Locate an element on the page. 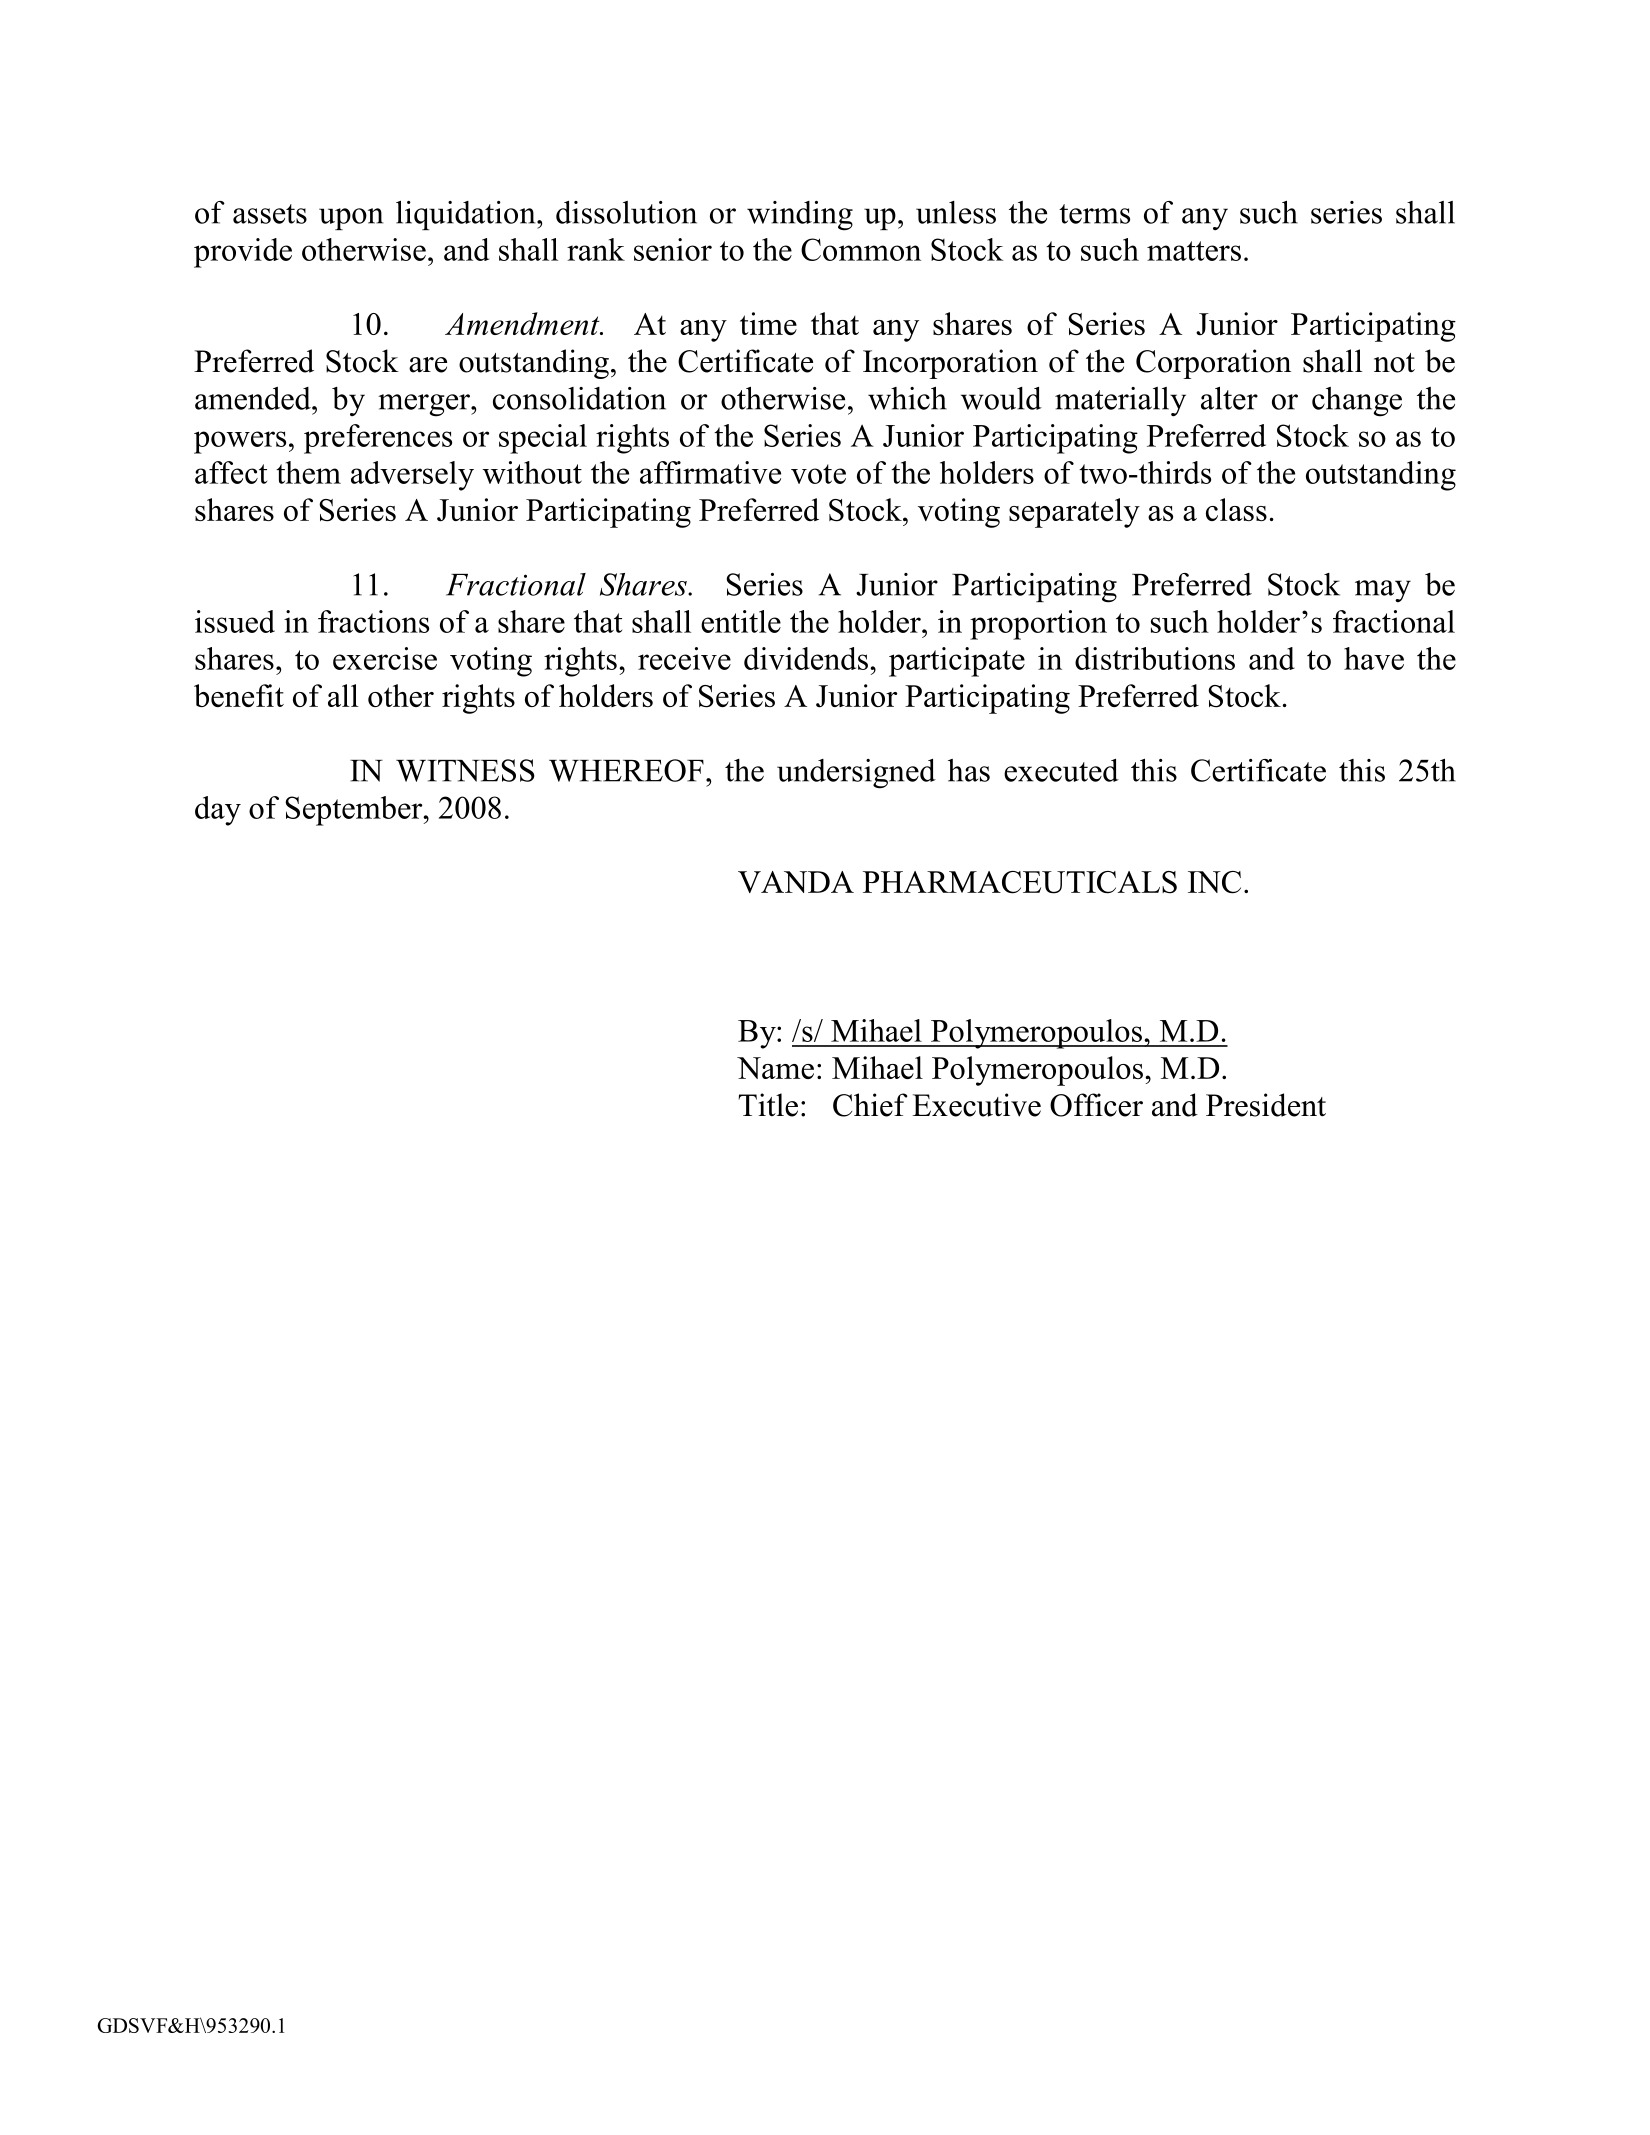 The height and width of the document is (2135, 1650). matters is located at coordinates (1194, 251).
